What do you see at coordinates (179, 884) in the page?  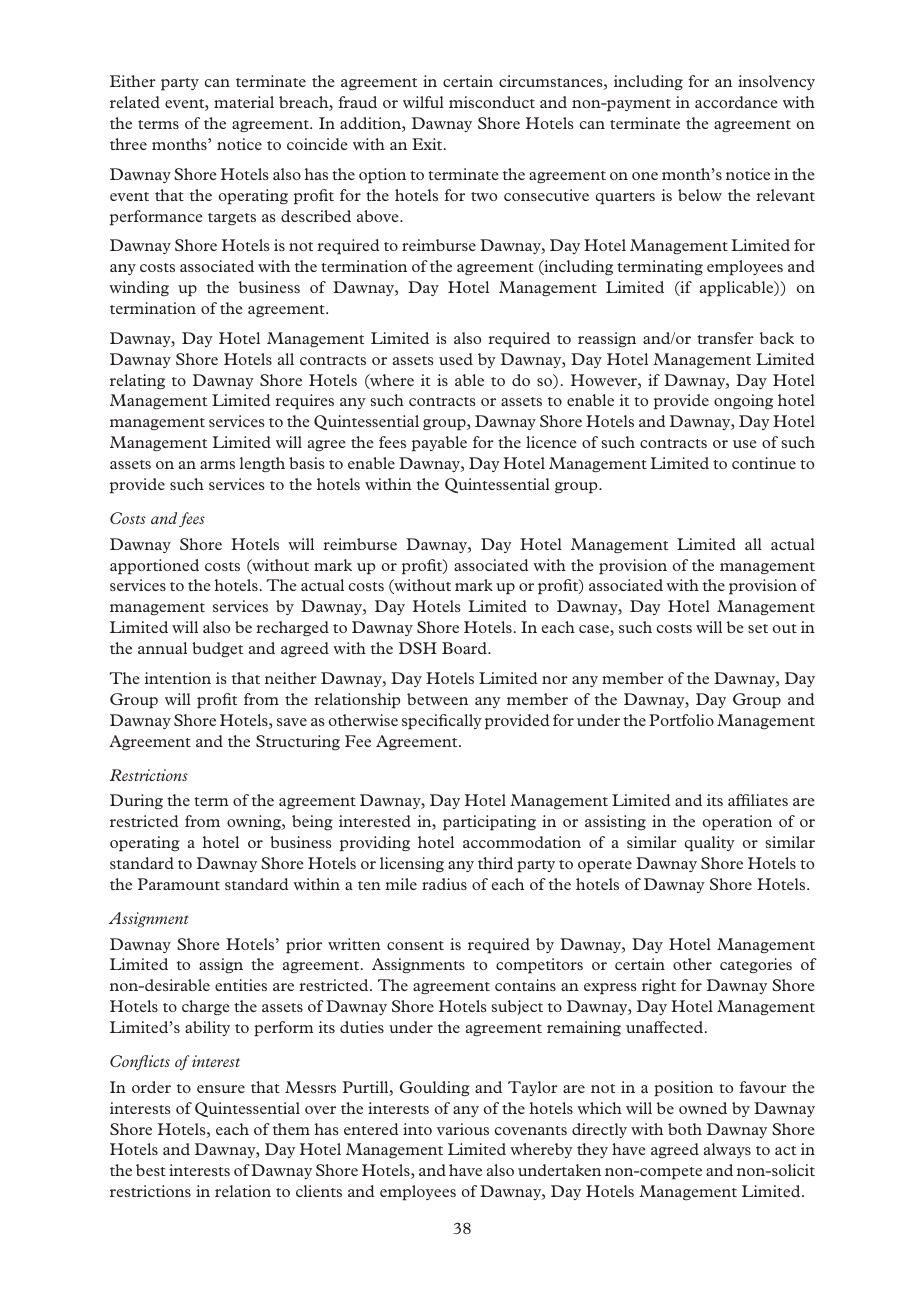 I see `Paramount` at bounding box center [179, 884].
